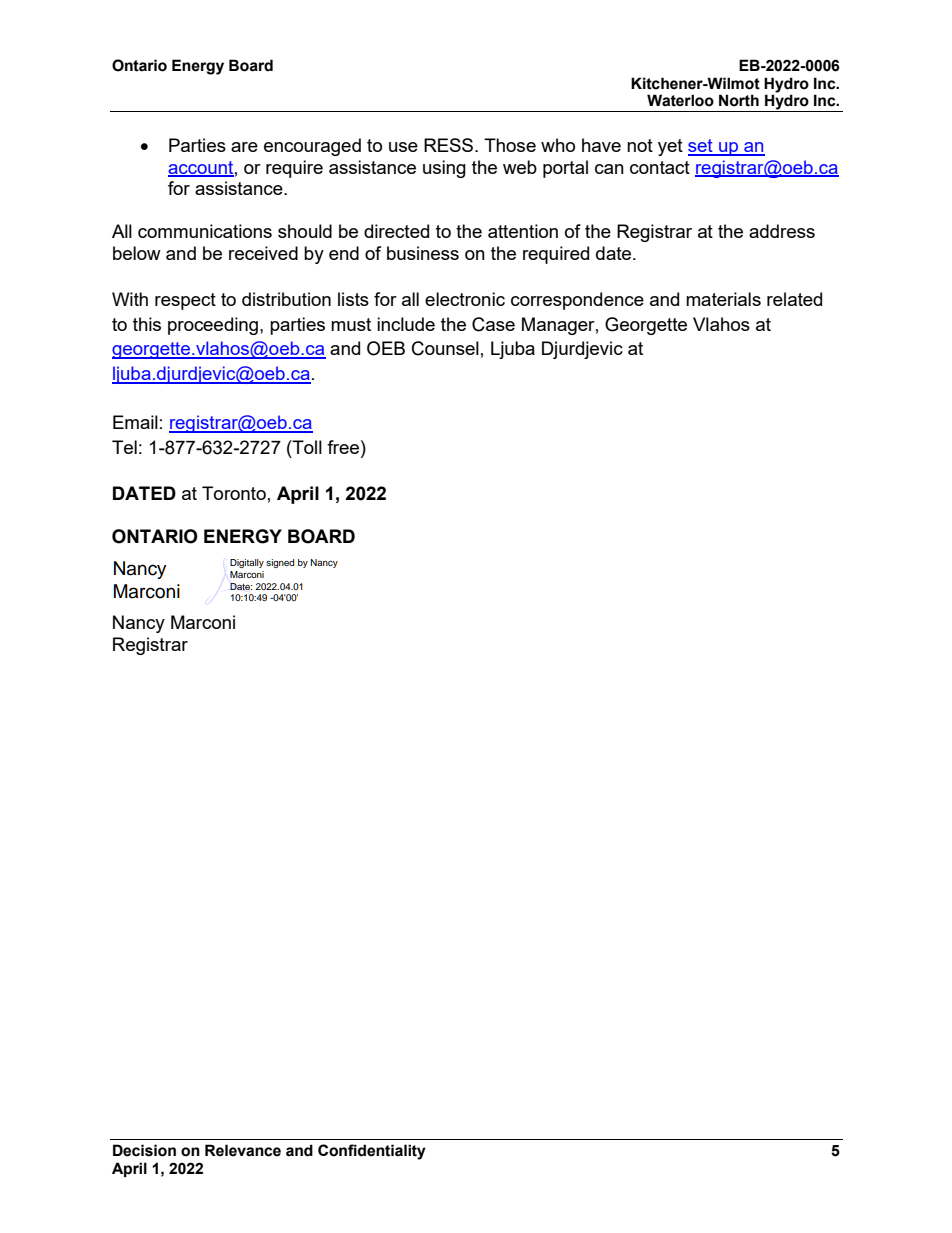 The height and width of the document is (1233, 952). I want to click on Relevance, so click(243, 1150).
